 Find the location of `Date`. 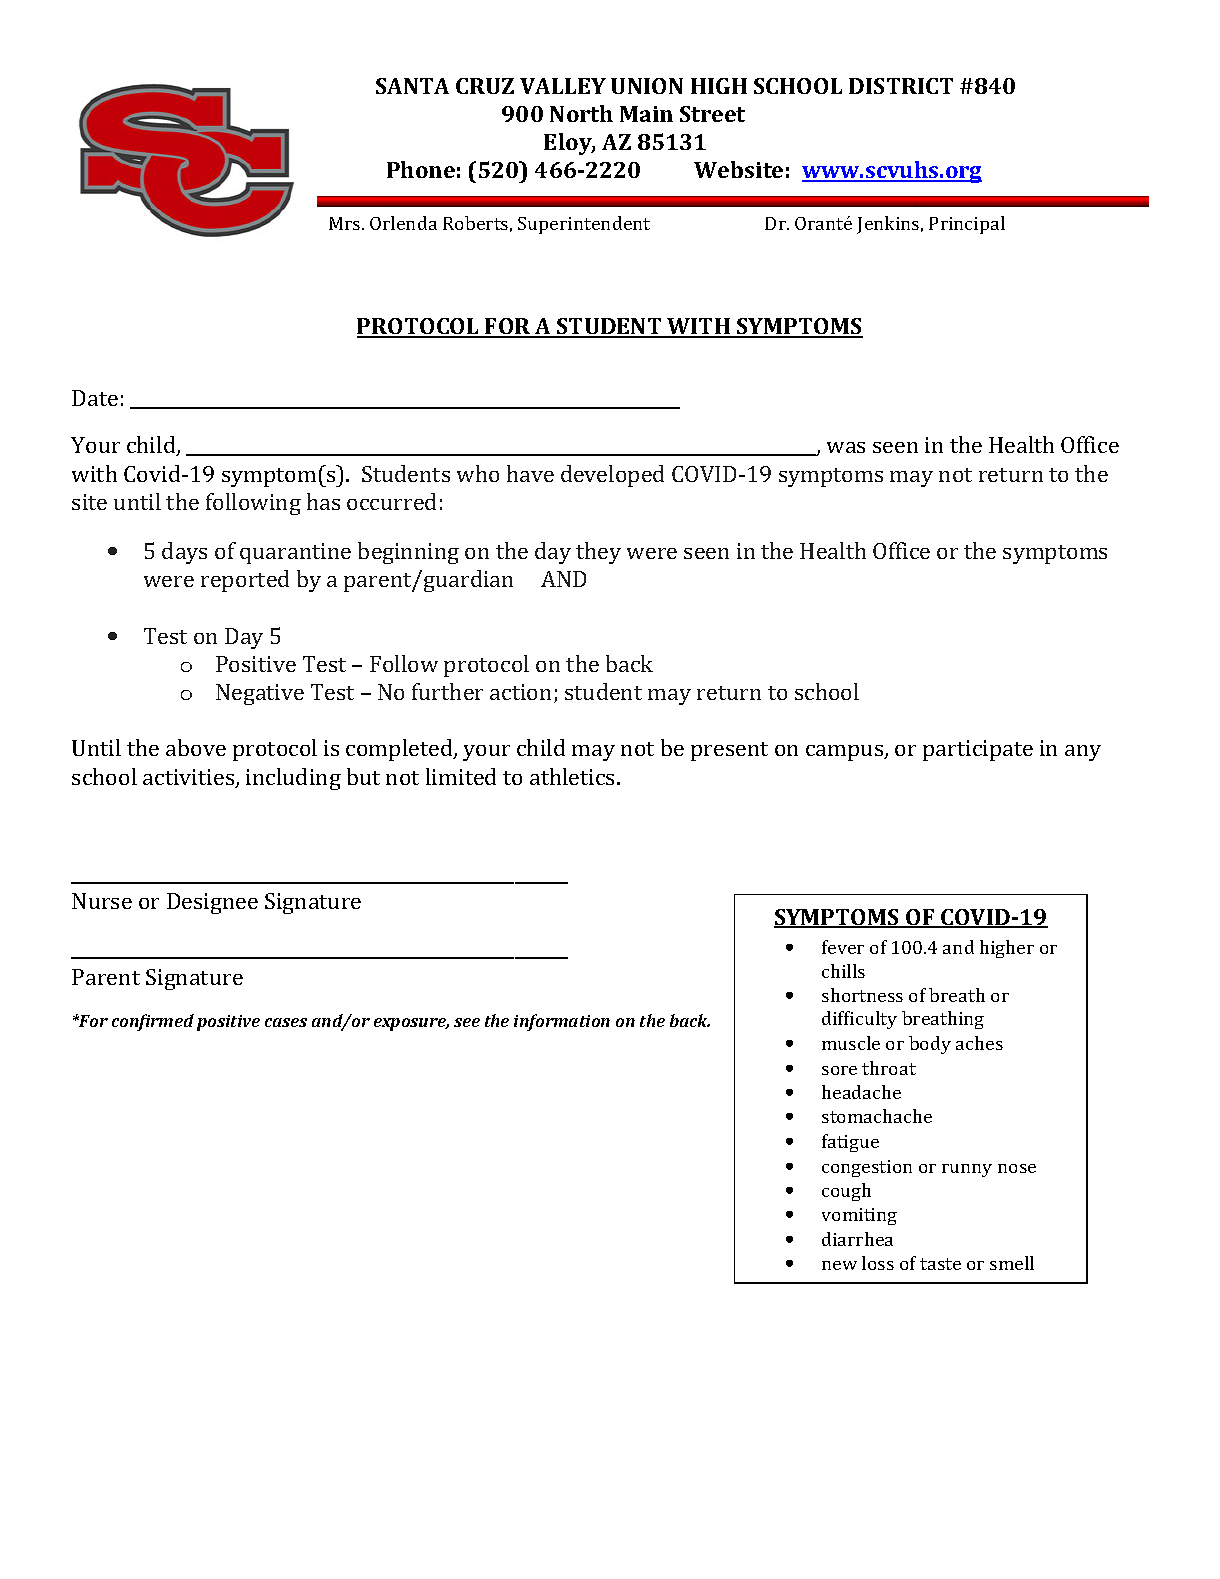

Date is located at coordinates (95, 398).
